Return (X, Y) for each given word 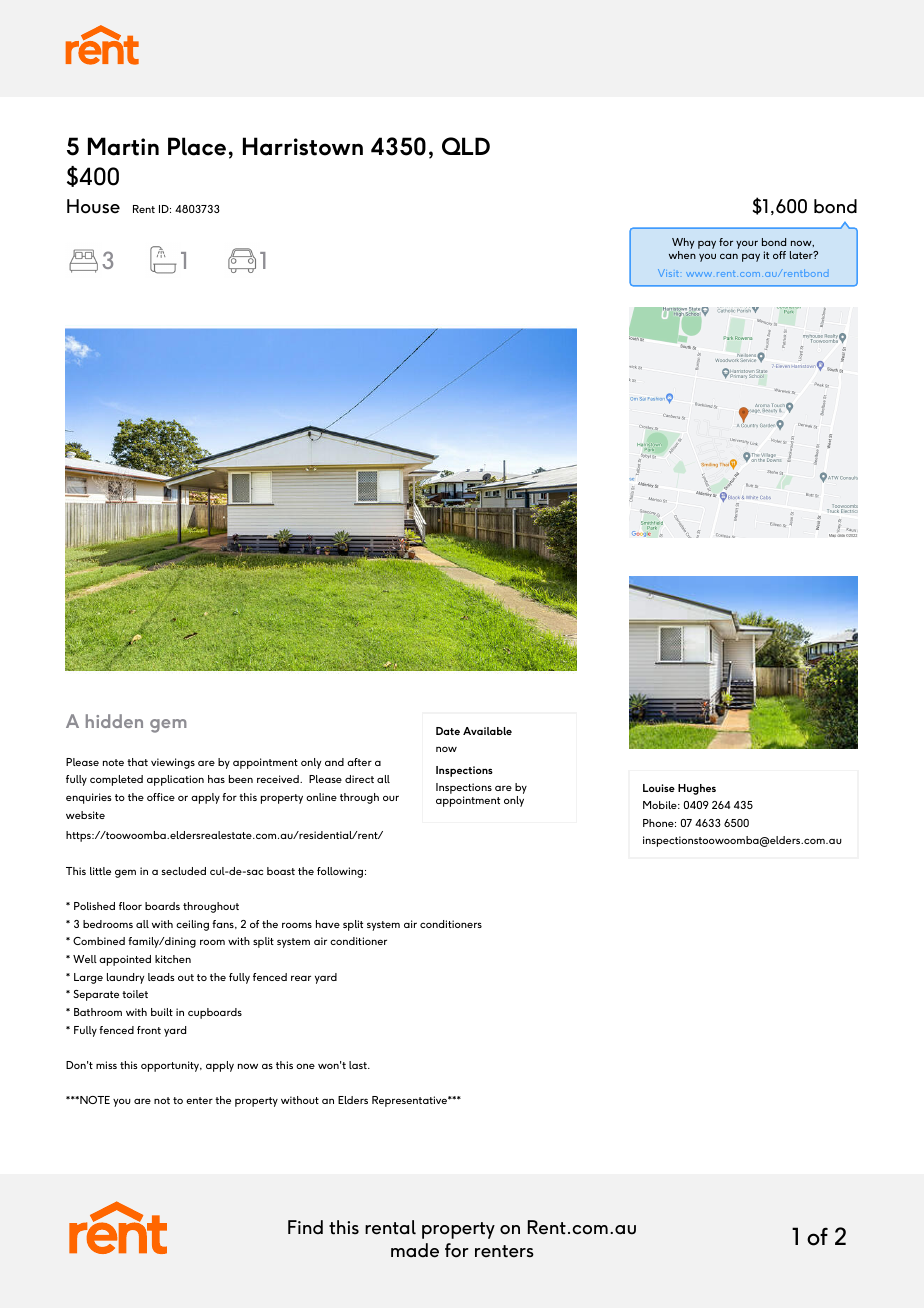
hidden (114, 721)
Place (197, 146)
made (415, 1250)
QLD (466, 146)
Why (683, 245)
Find (305, 1227)
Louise (659, 788)
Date (448, 731)
